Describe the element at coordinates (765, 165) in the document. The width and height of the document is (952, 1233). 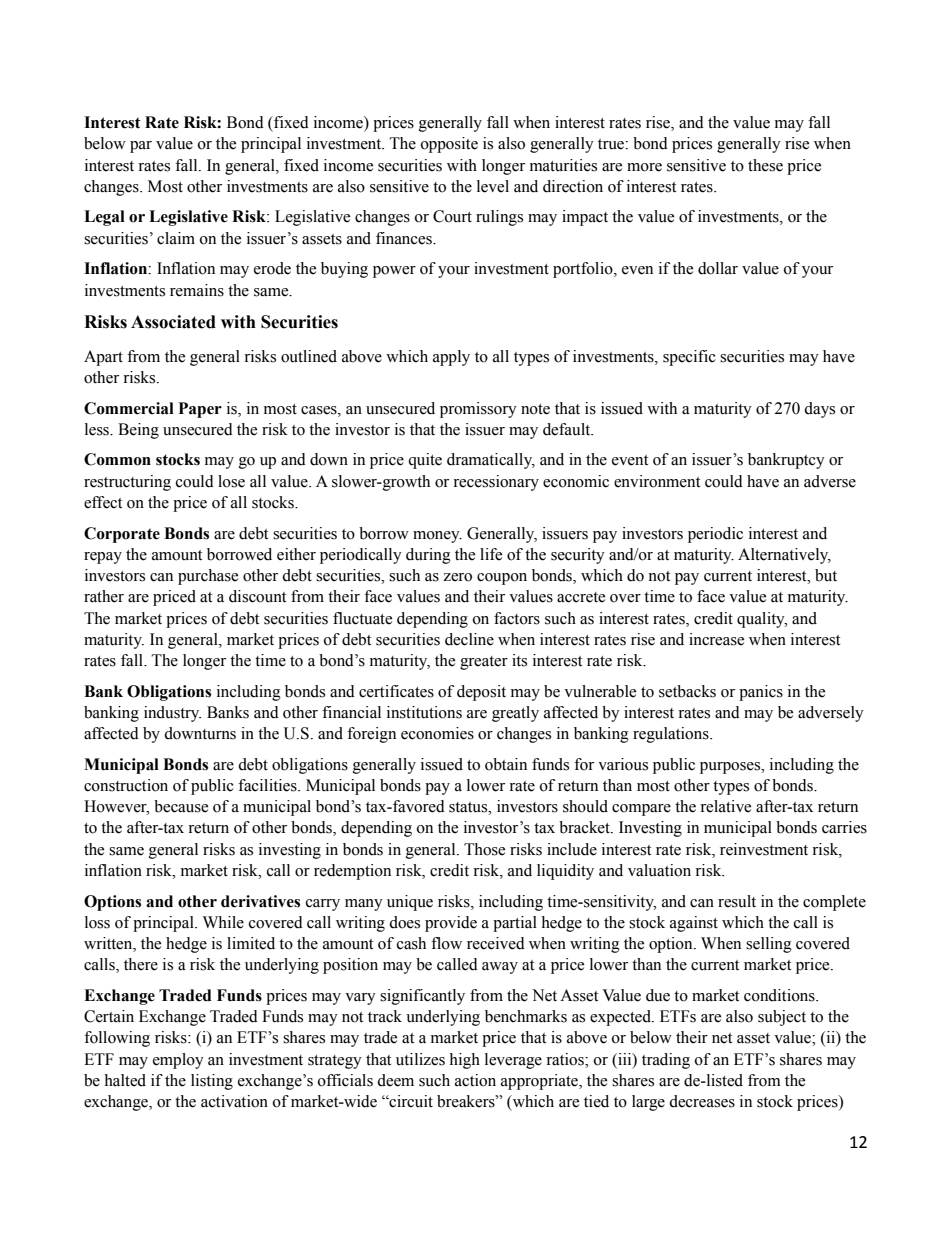
I see `these` at that location.
